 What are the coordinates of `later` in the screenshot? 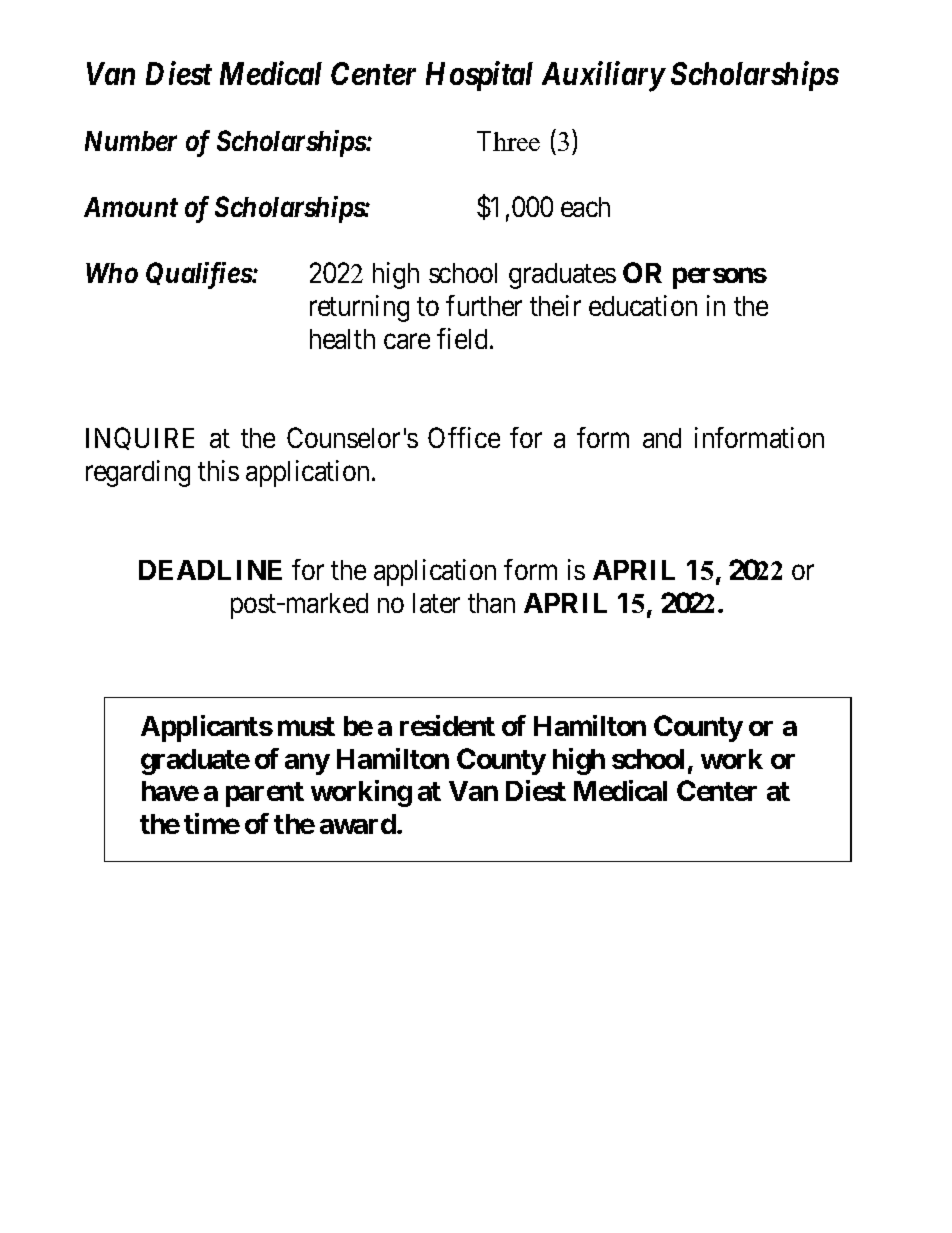 It's located at (436, 603).
